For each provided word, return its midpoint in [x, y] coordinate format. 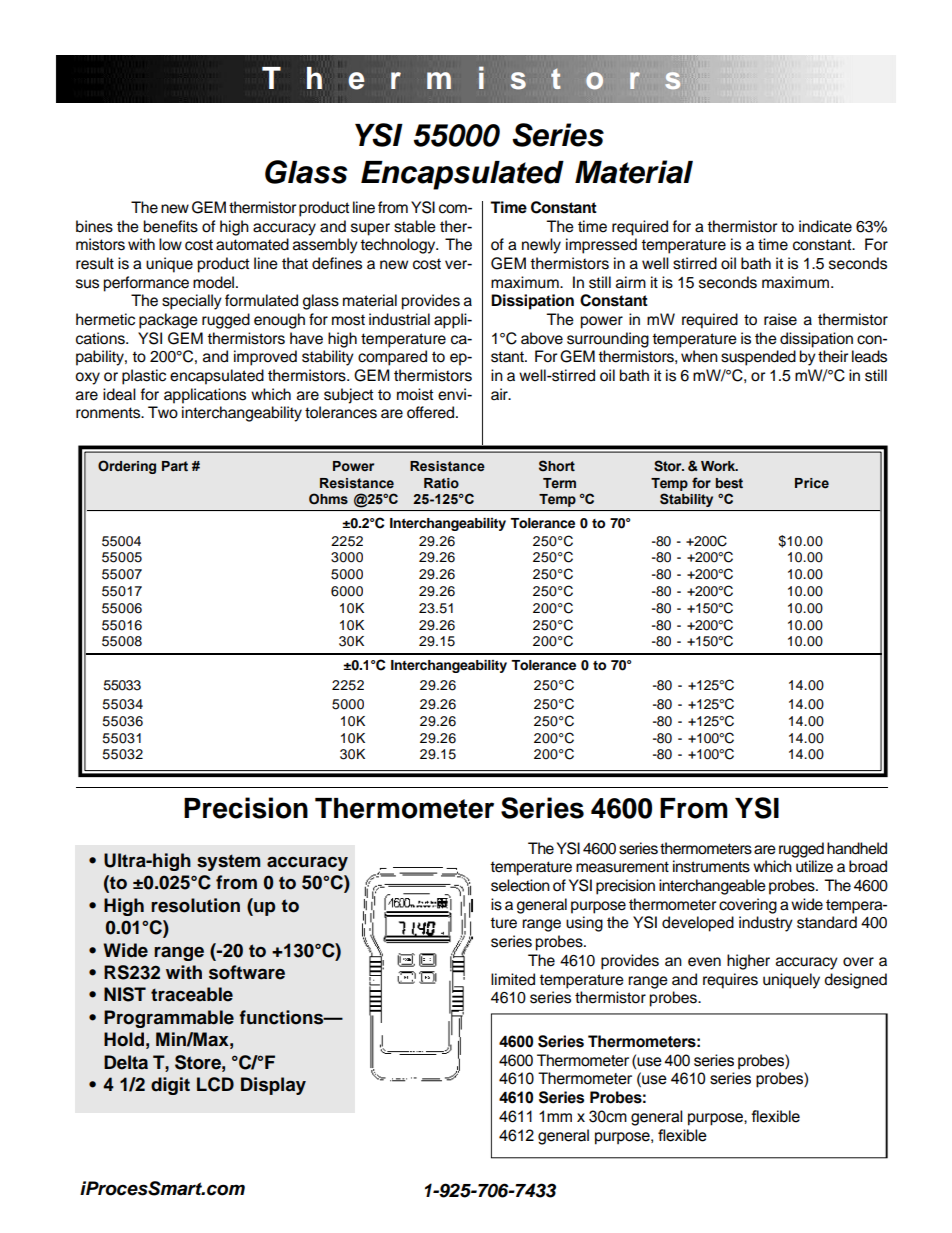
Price [812, 483]
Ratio [441, 483]
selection [520, 885]
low [170, 244]
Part [175, 466]
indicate [825, 226]
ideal [119, 394]
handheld [857, 848]
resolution [195, 905]
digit [170, 1086]
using [584, 924]
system [228, 862]
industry [766, 924]
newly [541, 246]
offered [432, 412]
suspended [758, 358]
